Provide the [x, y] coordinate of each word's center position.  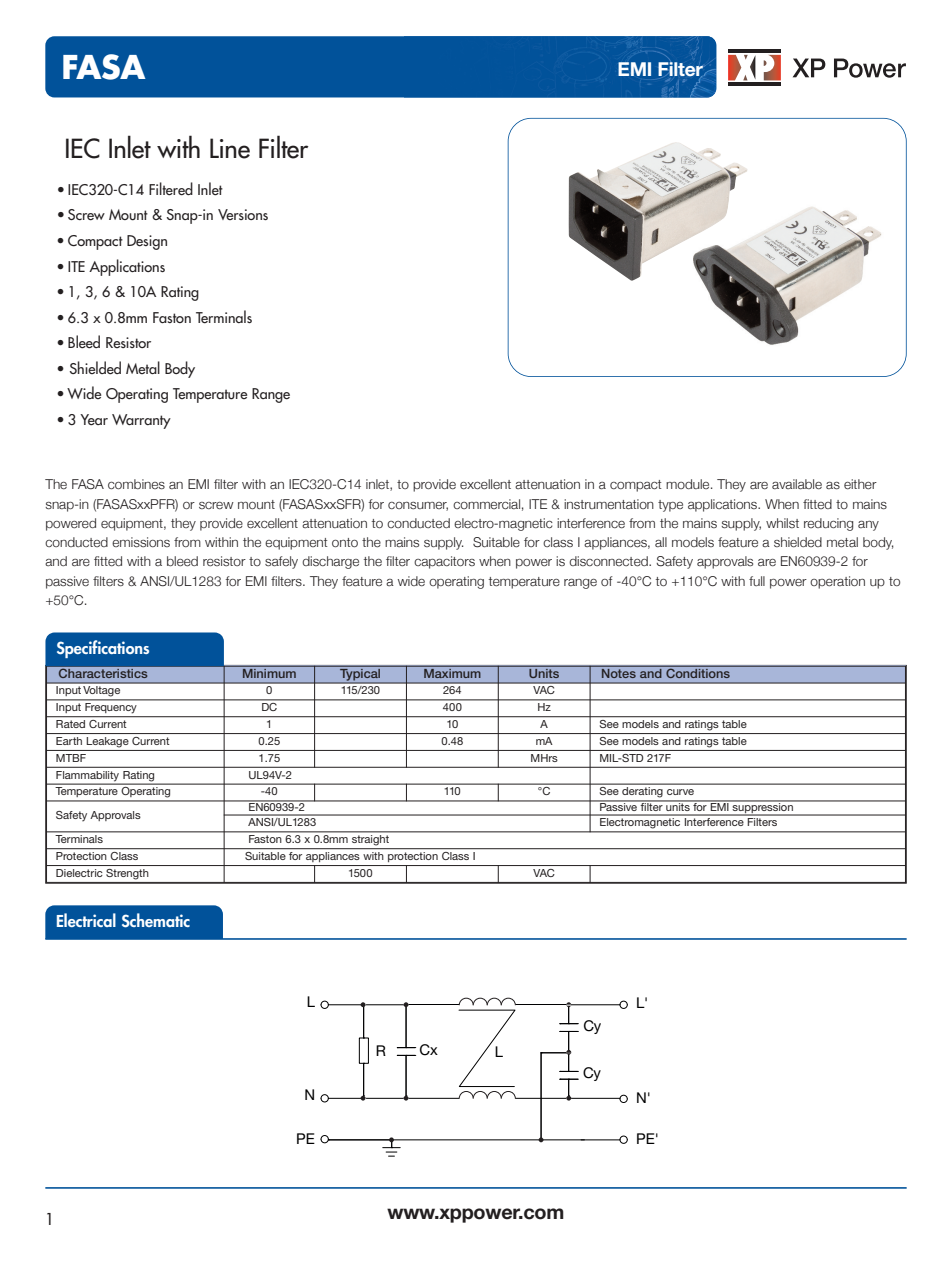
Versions [243, 214]
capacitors [444, 562]
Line [230, 148]
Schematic [156, 920]
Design [147, 242]
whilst [782, 523]
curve [680, 792]
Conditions [698, 672]
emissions [141, 542]
